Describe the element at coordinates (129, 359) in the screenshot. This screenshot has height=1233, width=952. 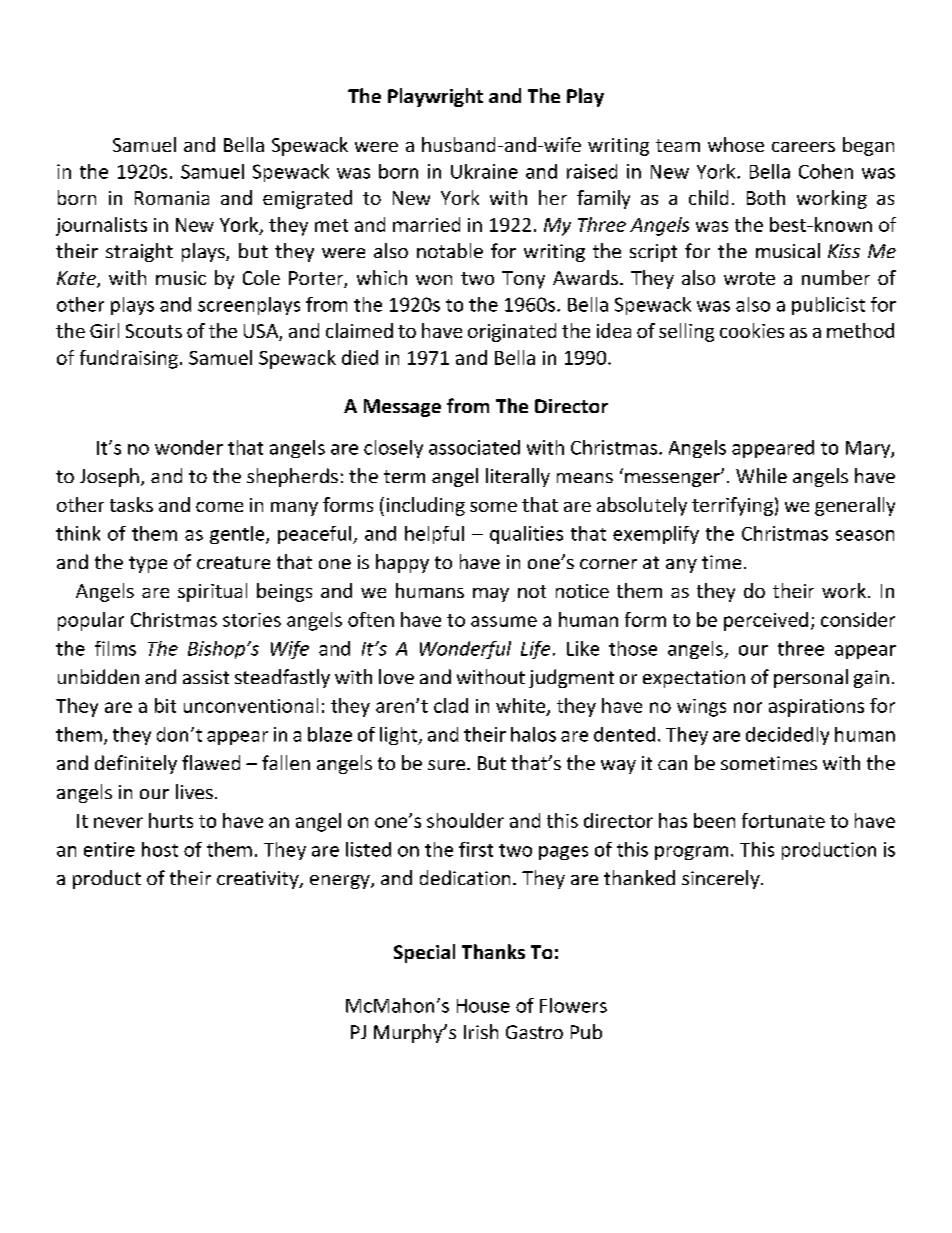
I see `fundraising` at that location.
